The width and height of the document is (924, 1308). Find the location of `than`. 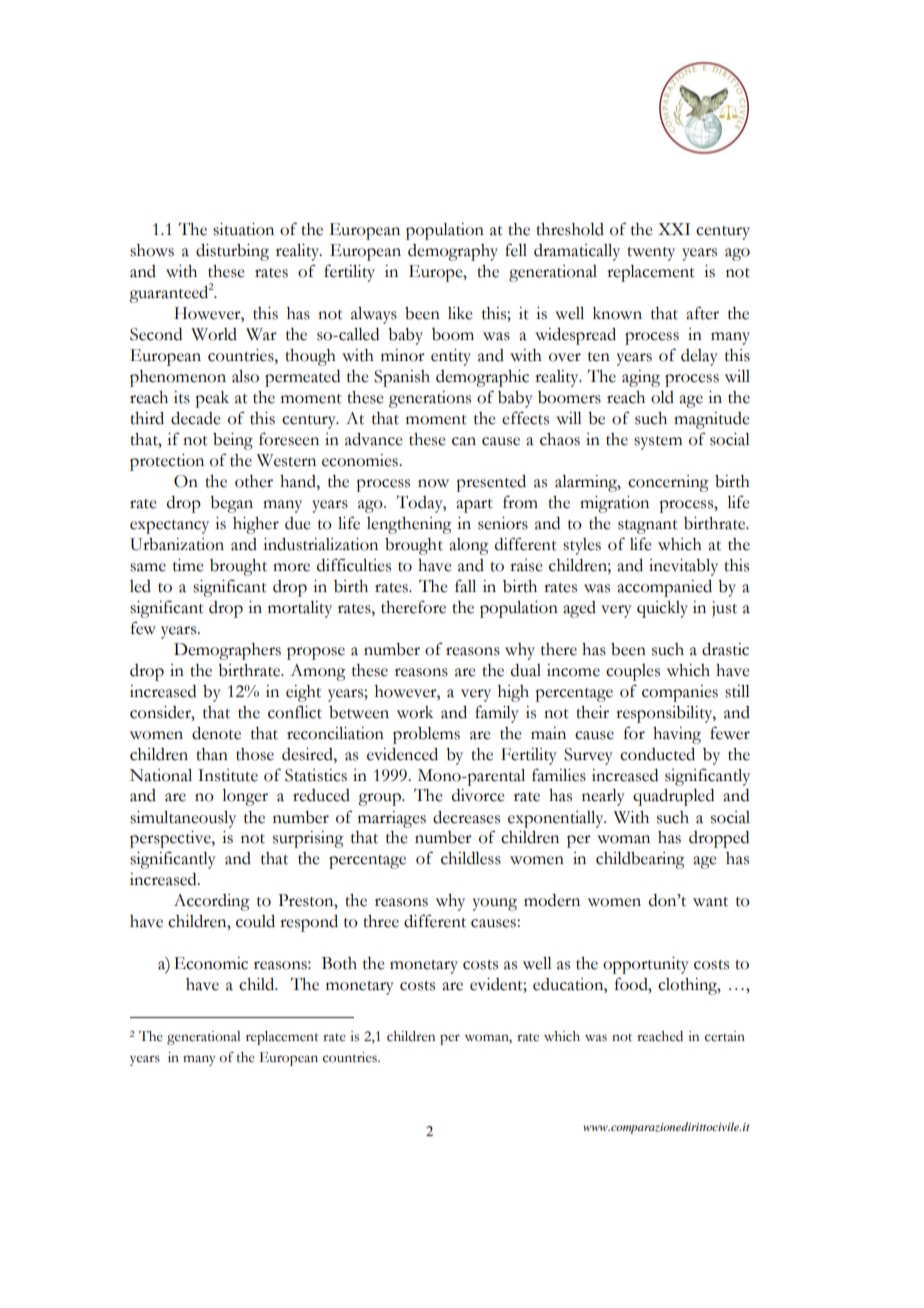

than is located at coordinates (212, 754).
